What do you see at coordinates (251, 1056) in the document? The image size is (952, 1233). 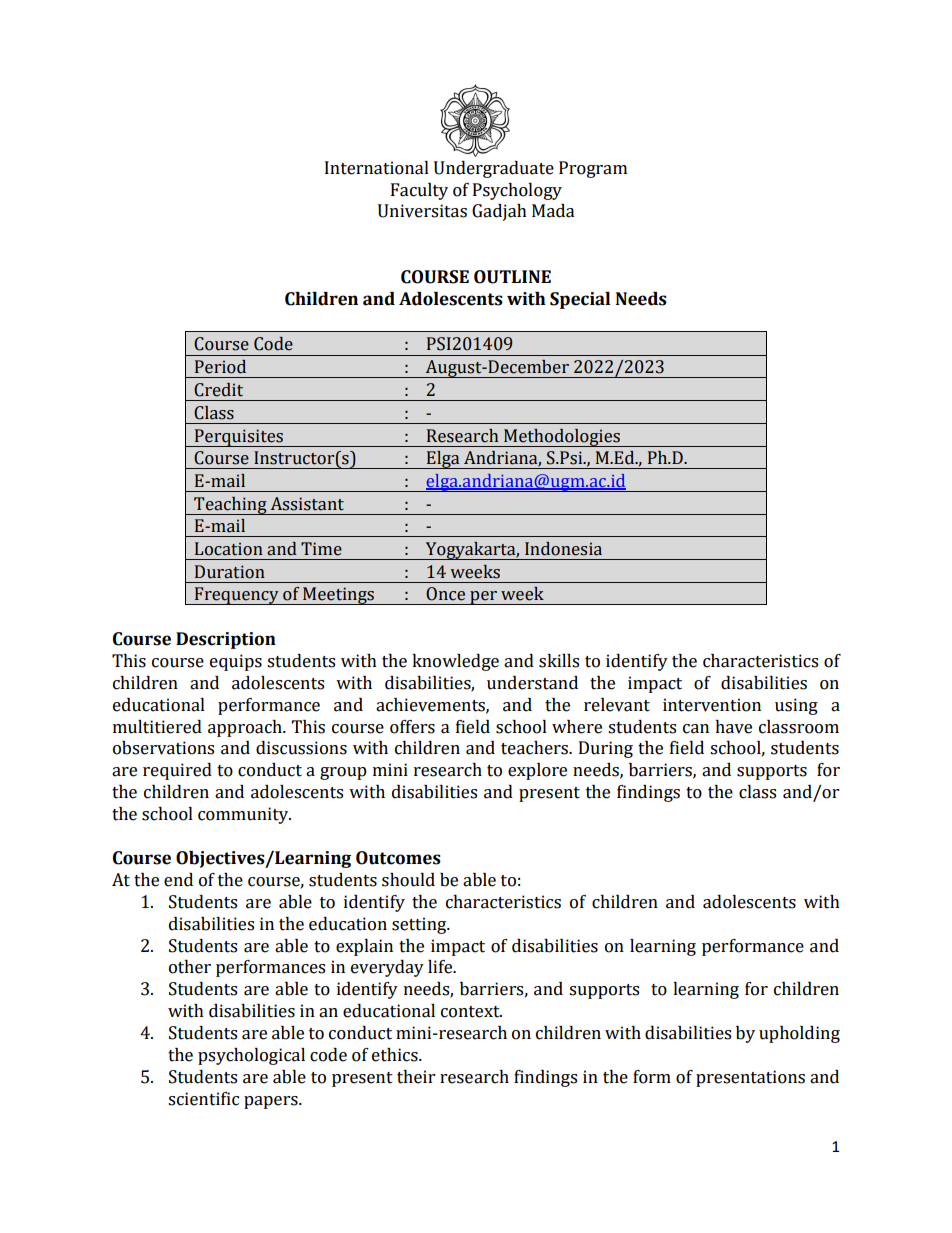 I see `psychological` at bounding box center [251, 1056].
